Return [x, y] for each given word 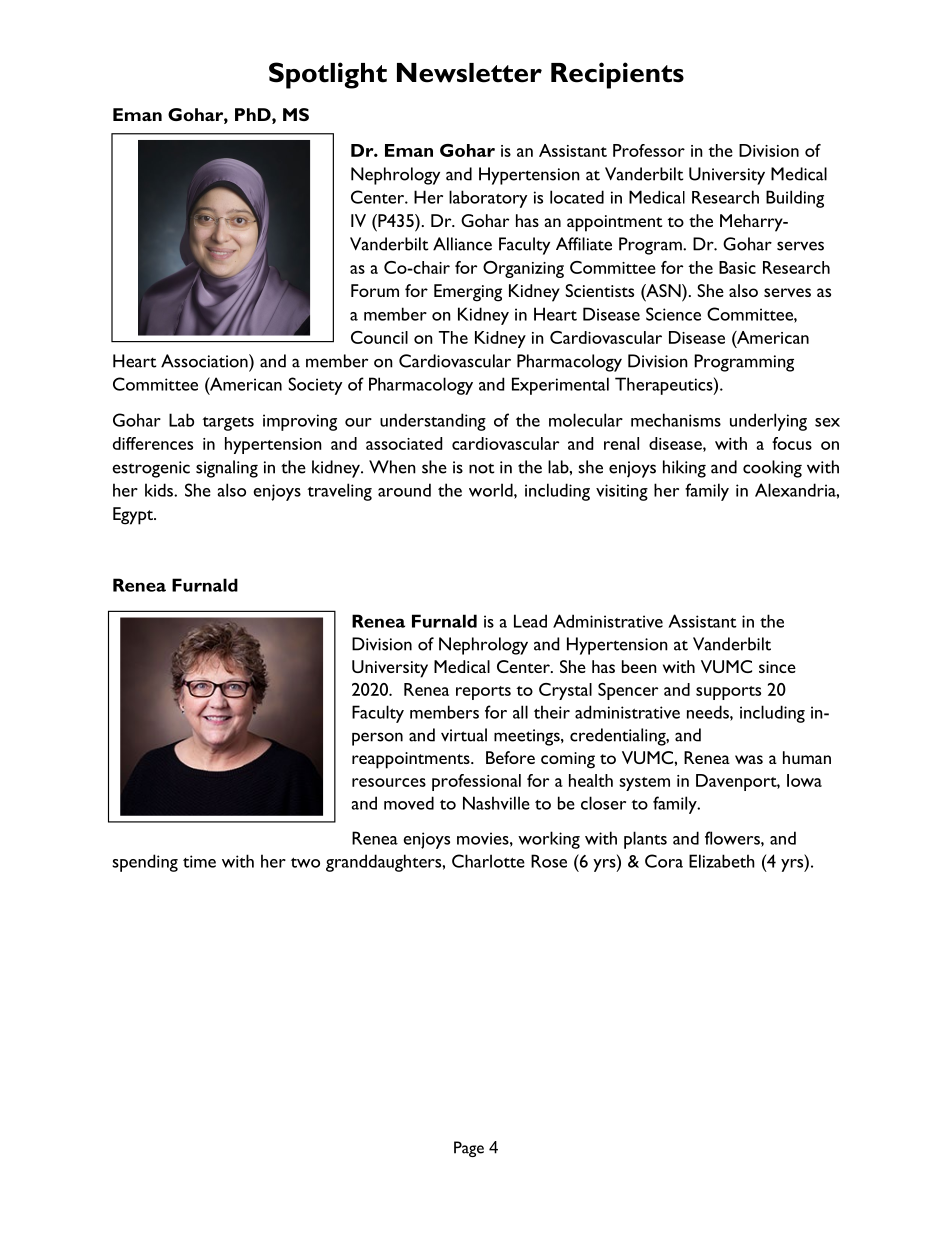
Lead [530, 621]
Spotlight [328, 75]
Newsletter [469, 73]
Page [469, 1149]
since [777, 667]
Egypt [134, 516]
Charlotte [488, 861]
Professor [649, 150]
